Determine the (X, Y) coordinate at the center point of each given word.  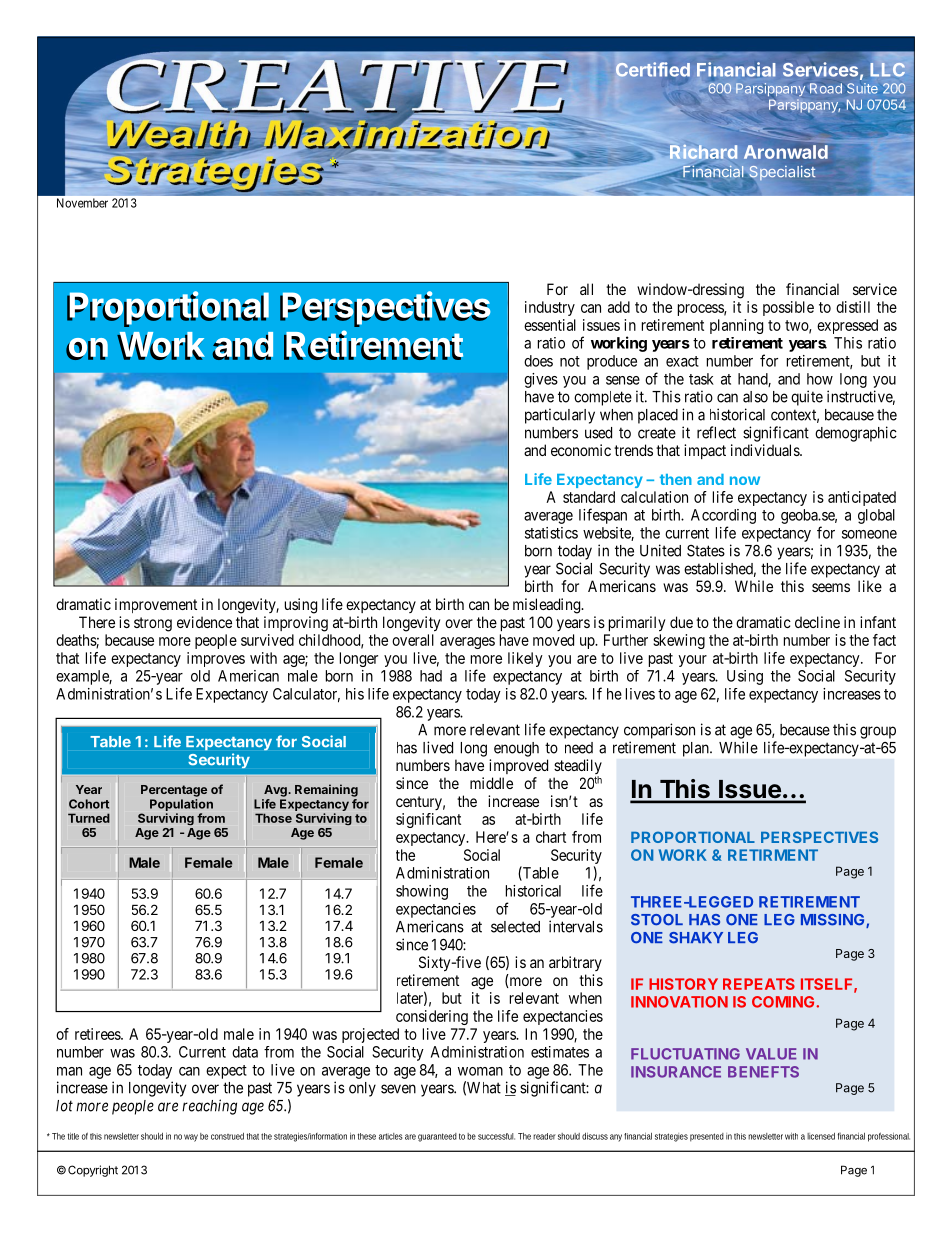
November (82, 203)
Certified (653, 69)
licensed (821, 1136)
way (191, 1138)
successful (496, 1136)
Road (826, 88)
